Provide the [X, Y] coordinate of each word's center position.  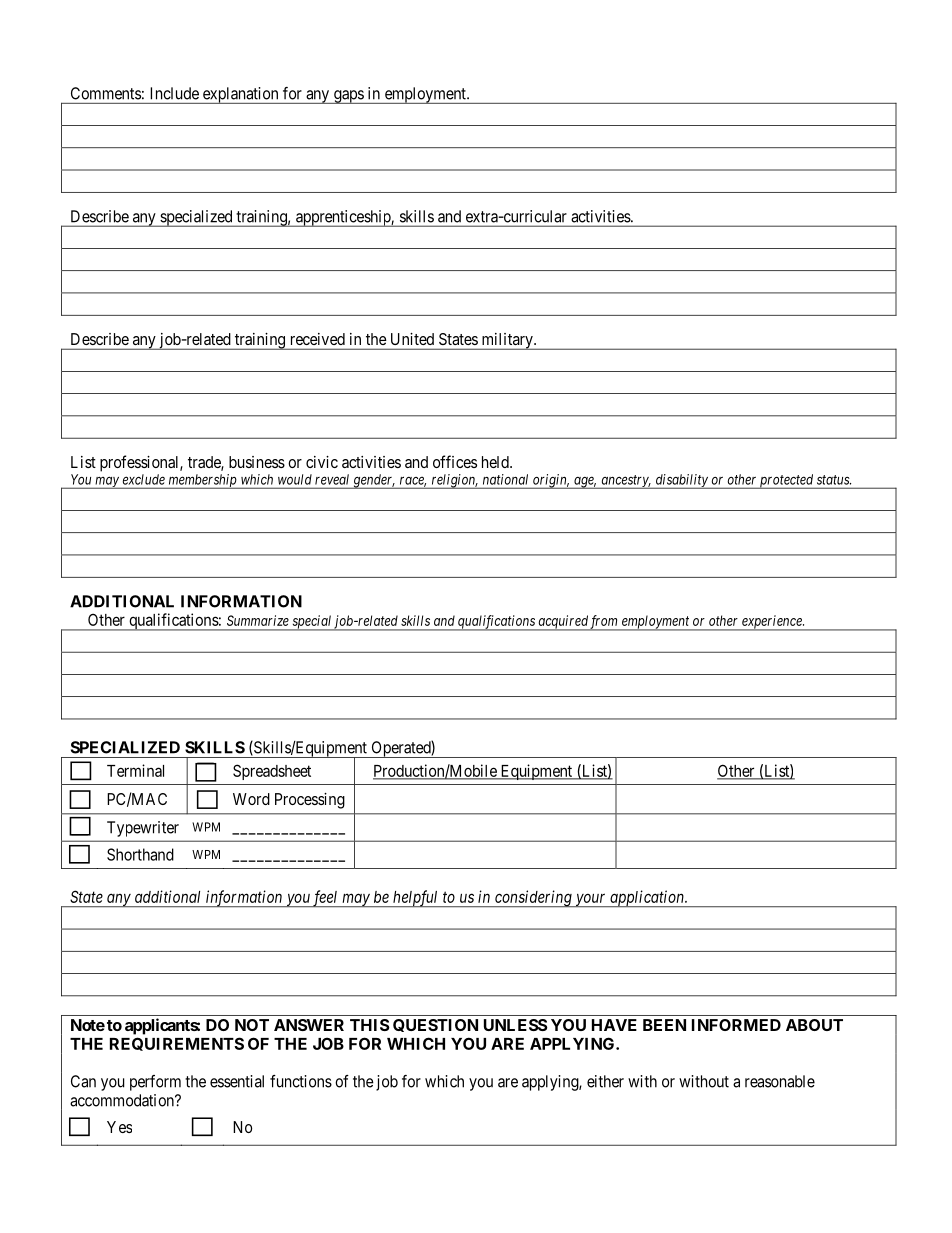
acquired [562, 623]
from [604, 623]
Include [175, 93]
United [412, 339]
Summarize [258, 620]
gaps [348, 97]
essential [237, 1081]
